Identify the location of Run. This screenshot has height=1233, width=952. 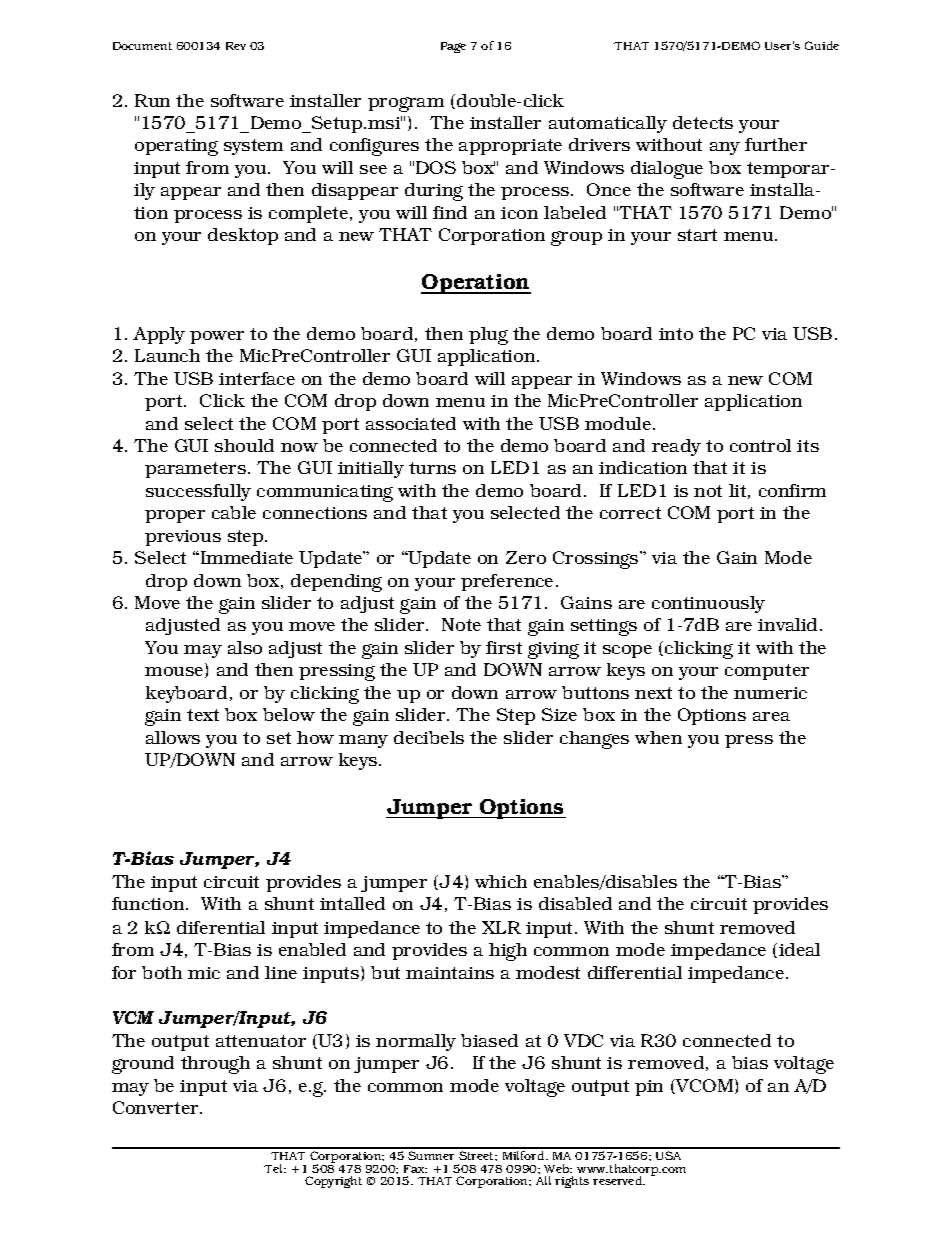
(152, 100).
